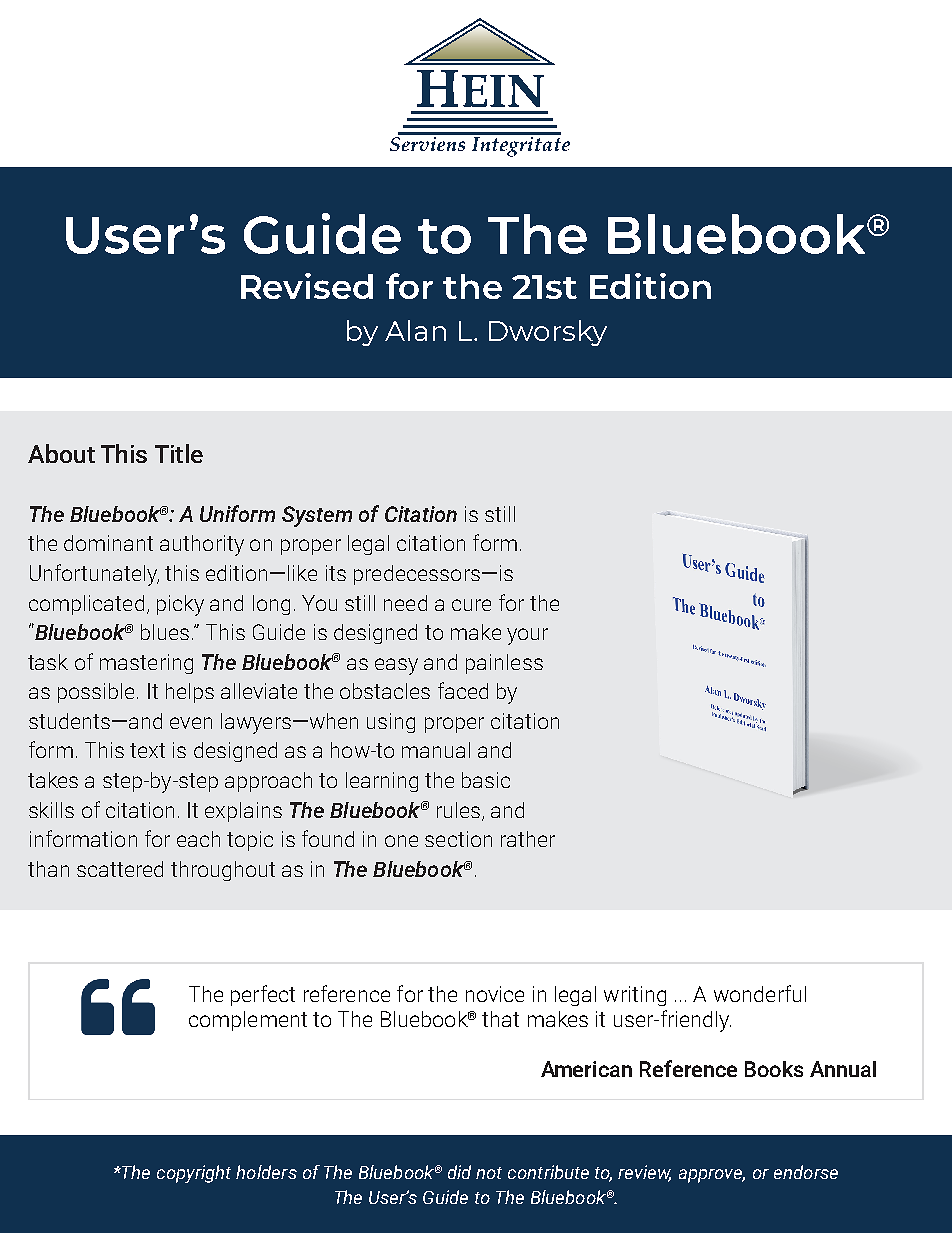 This document has height=1233, width=952. Describe the element at coordinates (307, 286) in the document. I see `Revised` at that location.
